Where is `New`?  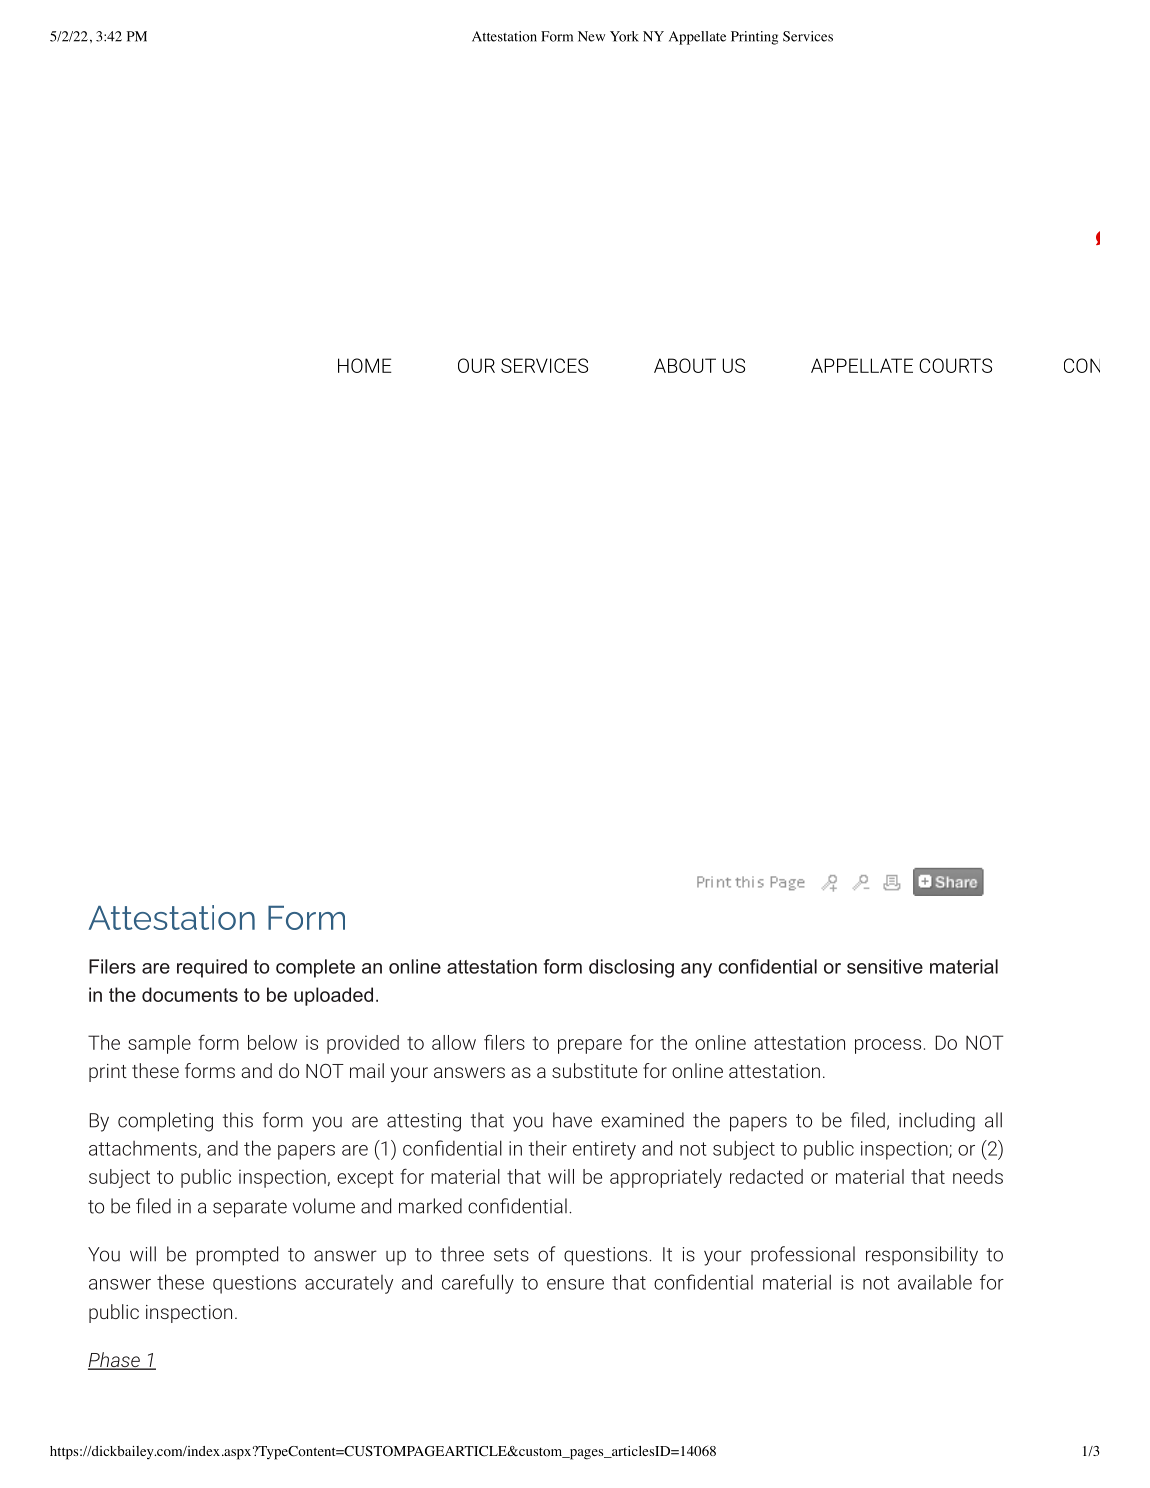 New is located at coordinates (591, 36).
